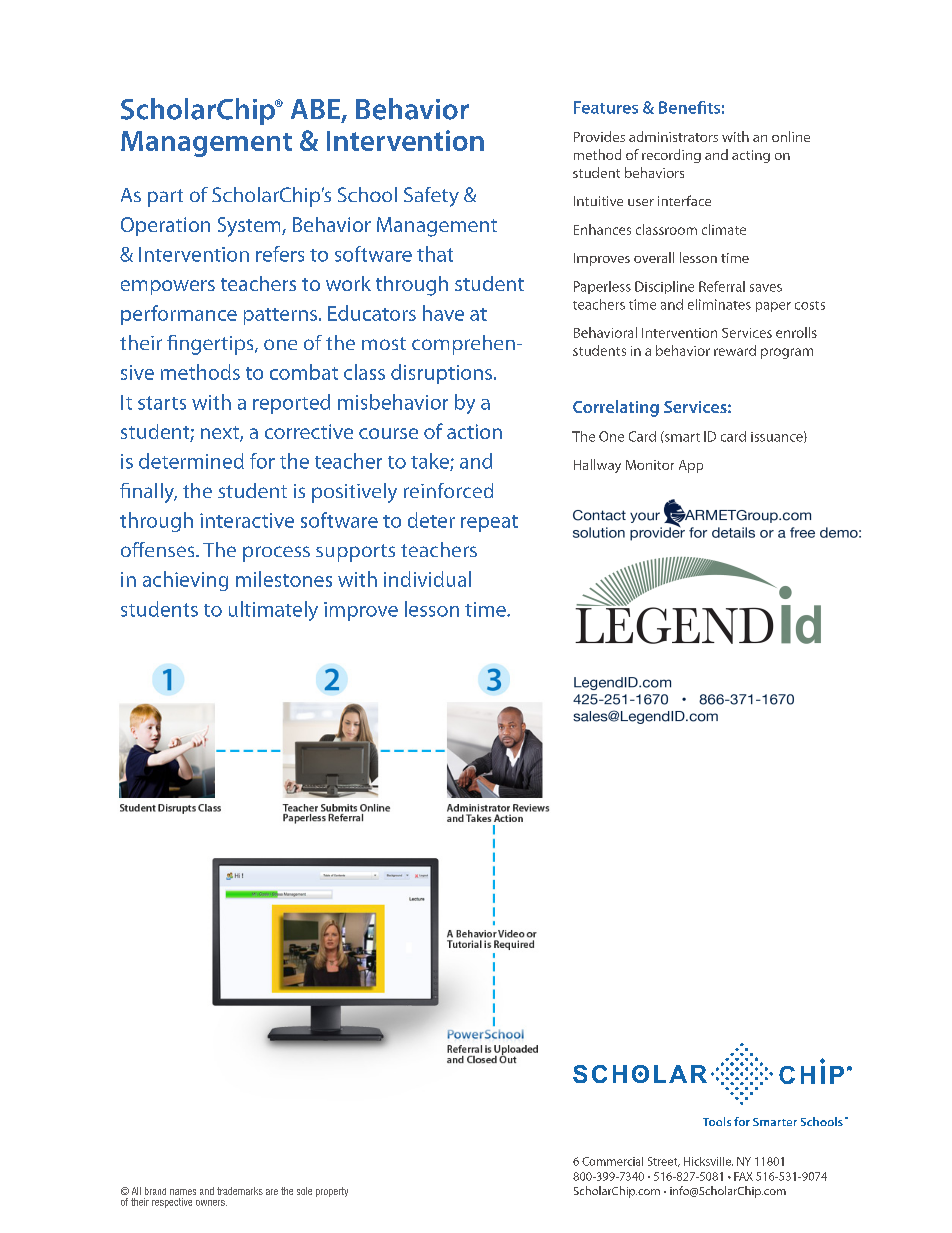 This screenshot has width=952, height=1233. I want to click on acting, so click(751, 156).
